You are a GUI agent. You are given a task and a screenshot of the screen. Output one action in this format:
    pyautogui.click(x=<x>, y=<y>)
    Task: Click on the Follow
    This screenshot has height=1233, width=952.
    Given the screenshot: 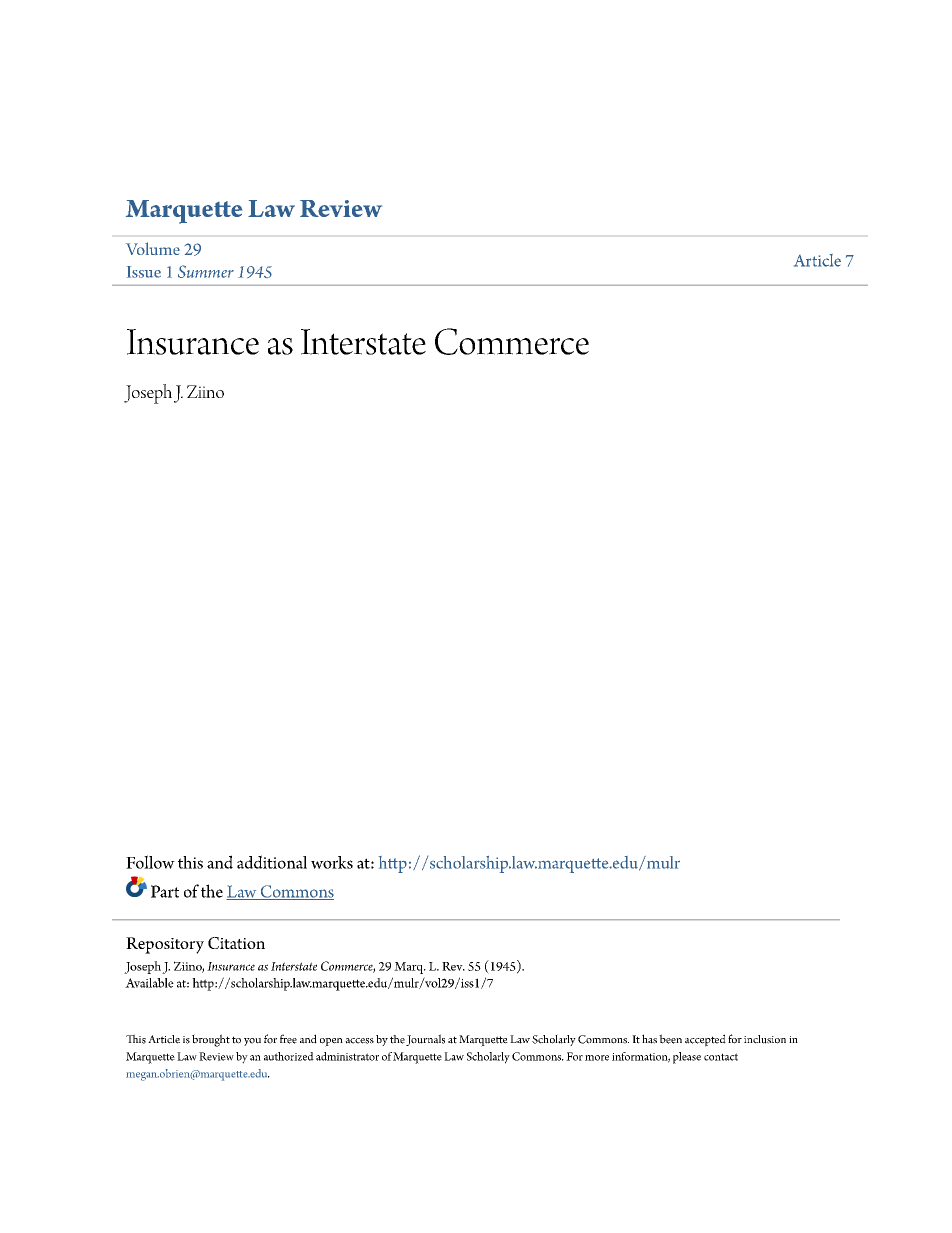 What is the action you would take?
    pyautogui.click(x=150, y=862)
